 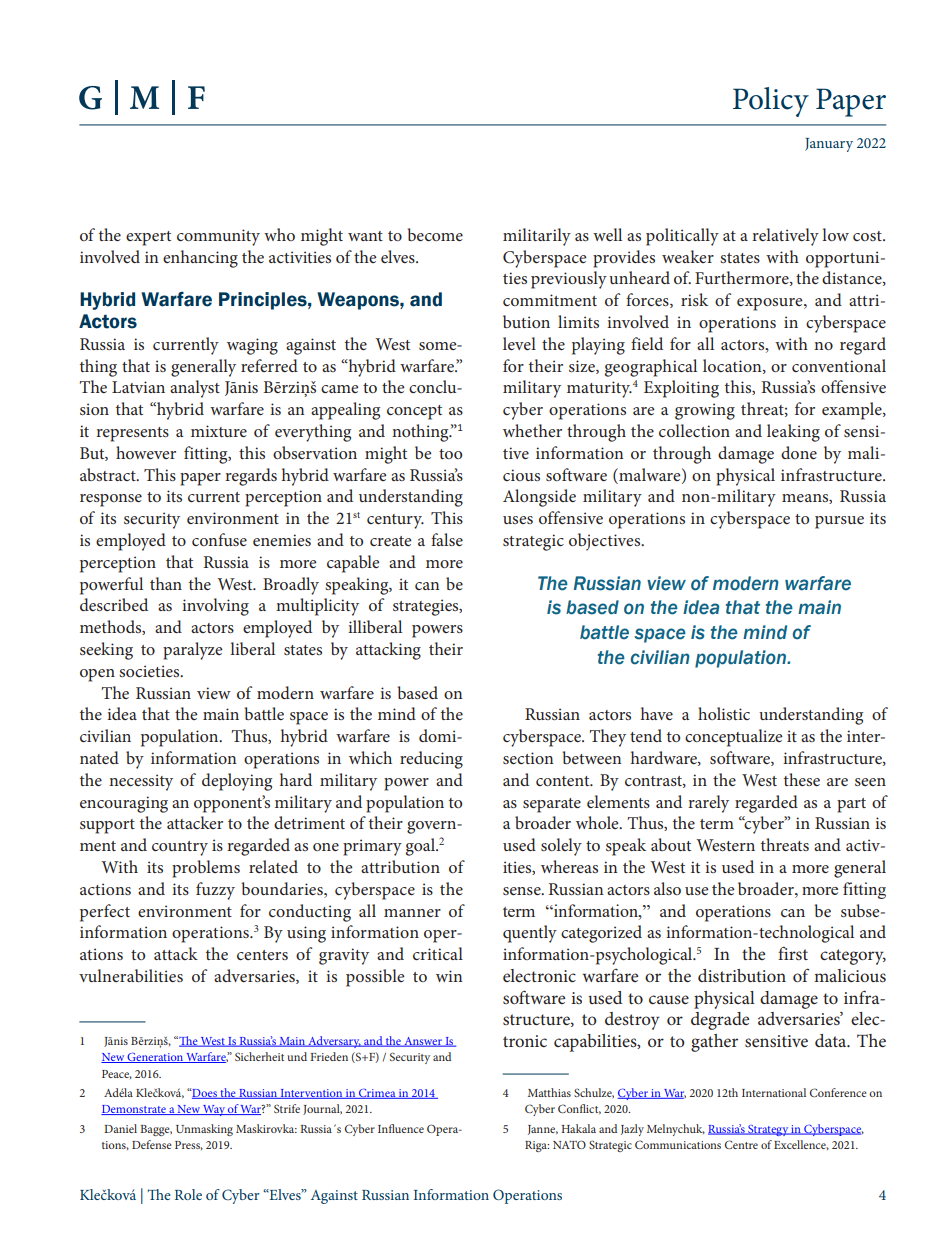 What do you see at coordinates (724, 713) in the image?
I see `holistic` at bounding box center [724, 713].
